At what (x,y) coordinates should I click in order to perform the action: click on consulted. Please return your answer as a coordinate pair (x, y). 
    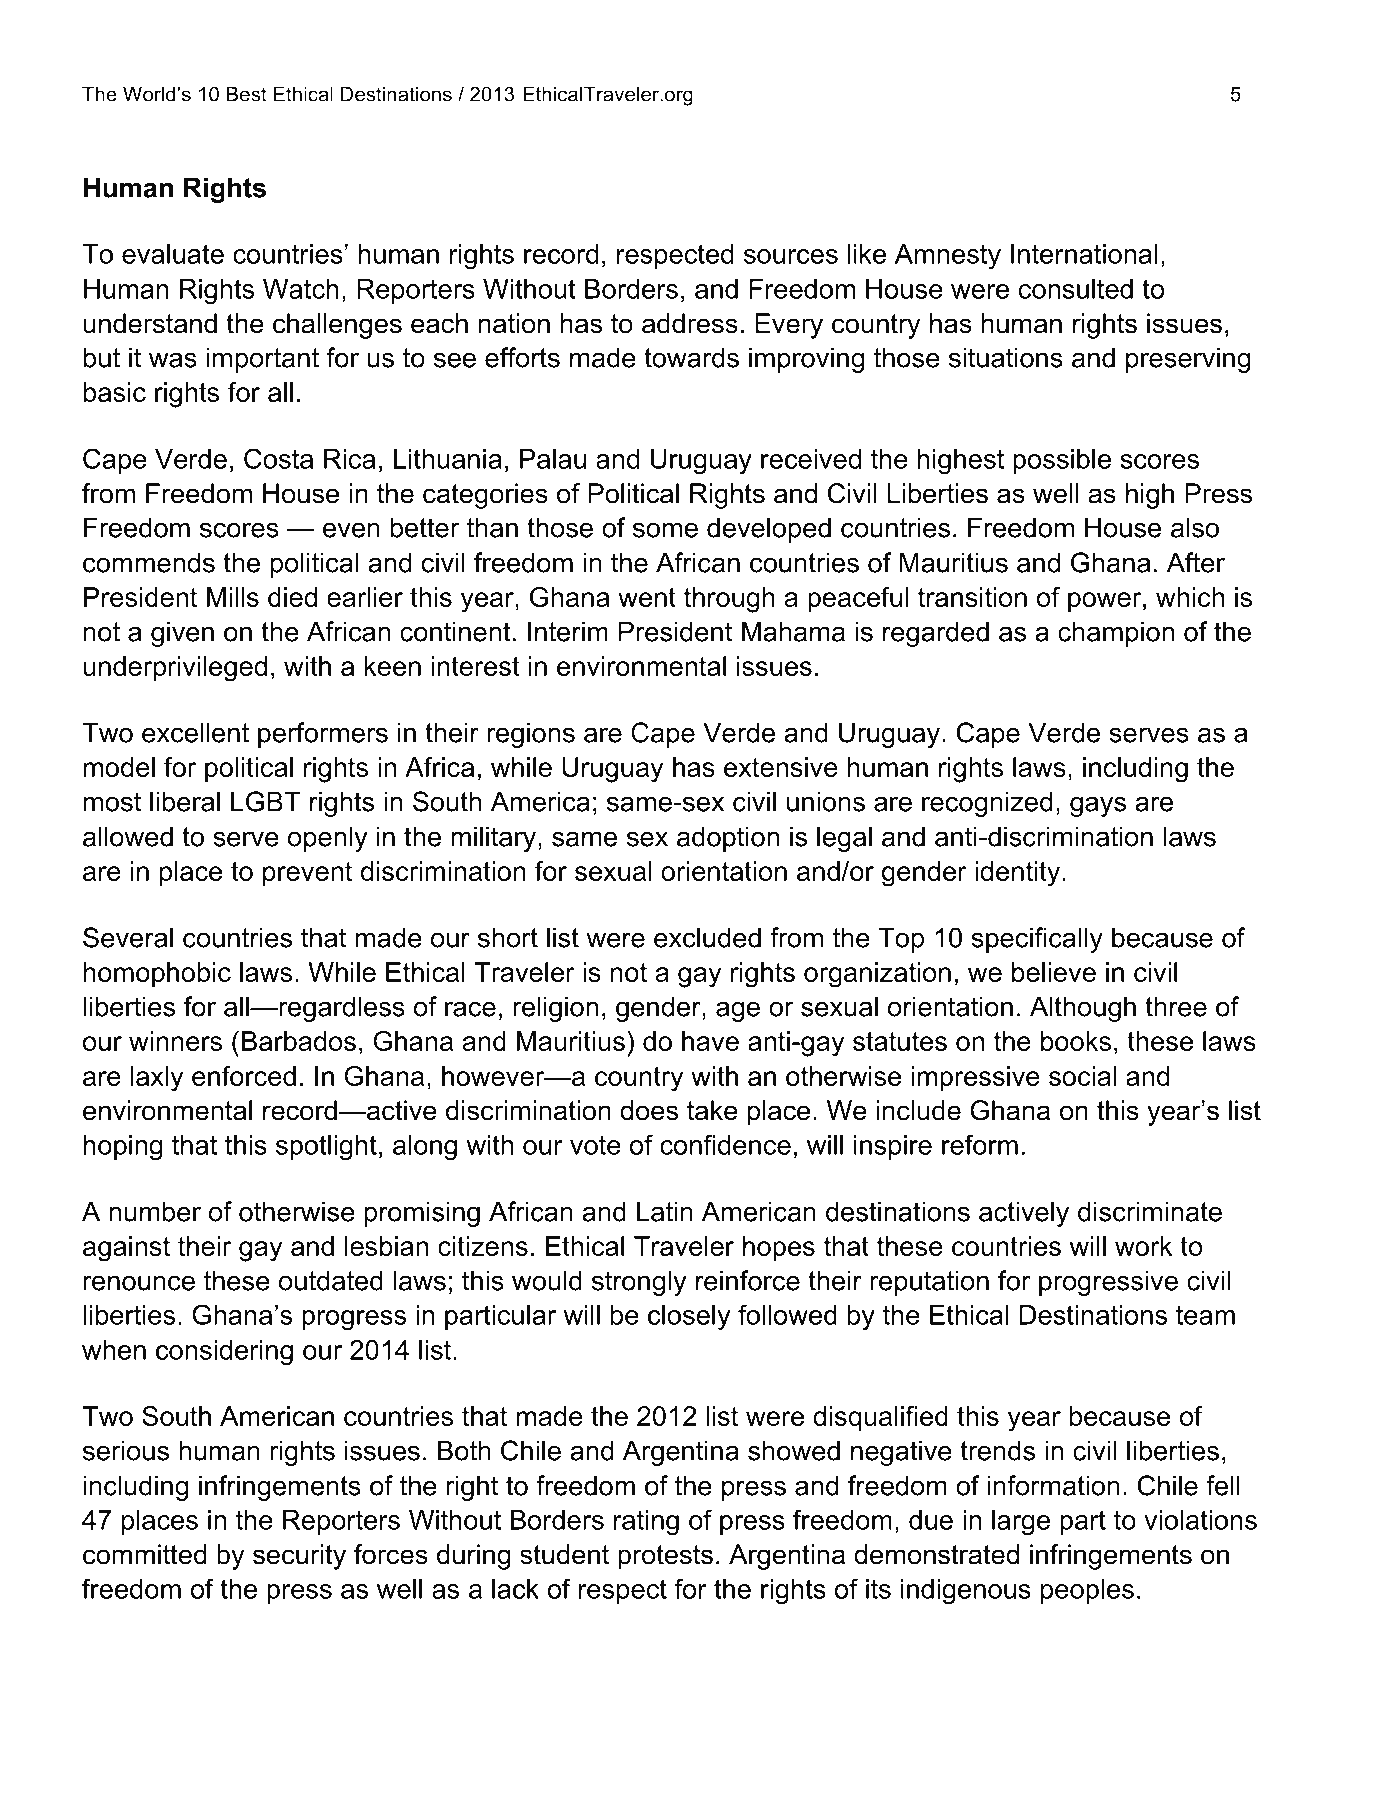
    Looking at the image, I should click on (1076, 289).
